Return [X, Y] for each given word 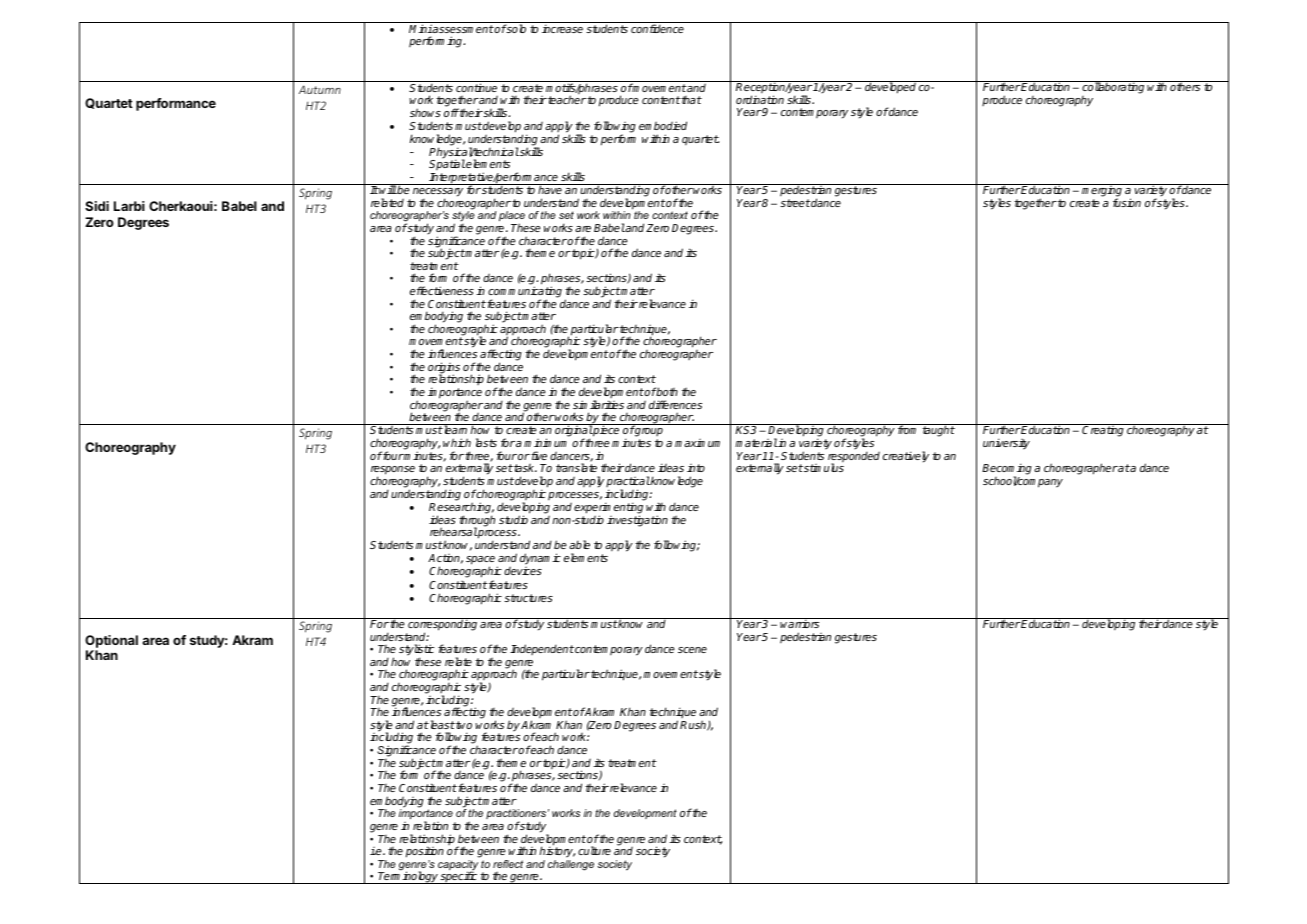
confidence [657, 28]
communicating [525, 293]
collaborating [1113, 89]
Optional [111, 643]
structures [528, 598]
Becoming [1007, 470]
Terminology [408, 877]
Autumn [320, 89]
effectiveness [442, 290]
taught [938, 431]
